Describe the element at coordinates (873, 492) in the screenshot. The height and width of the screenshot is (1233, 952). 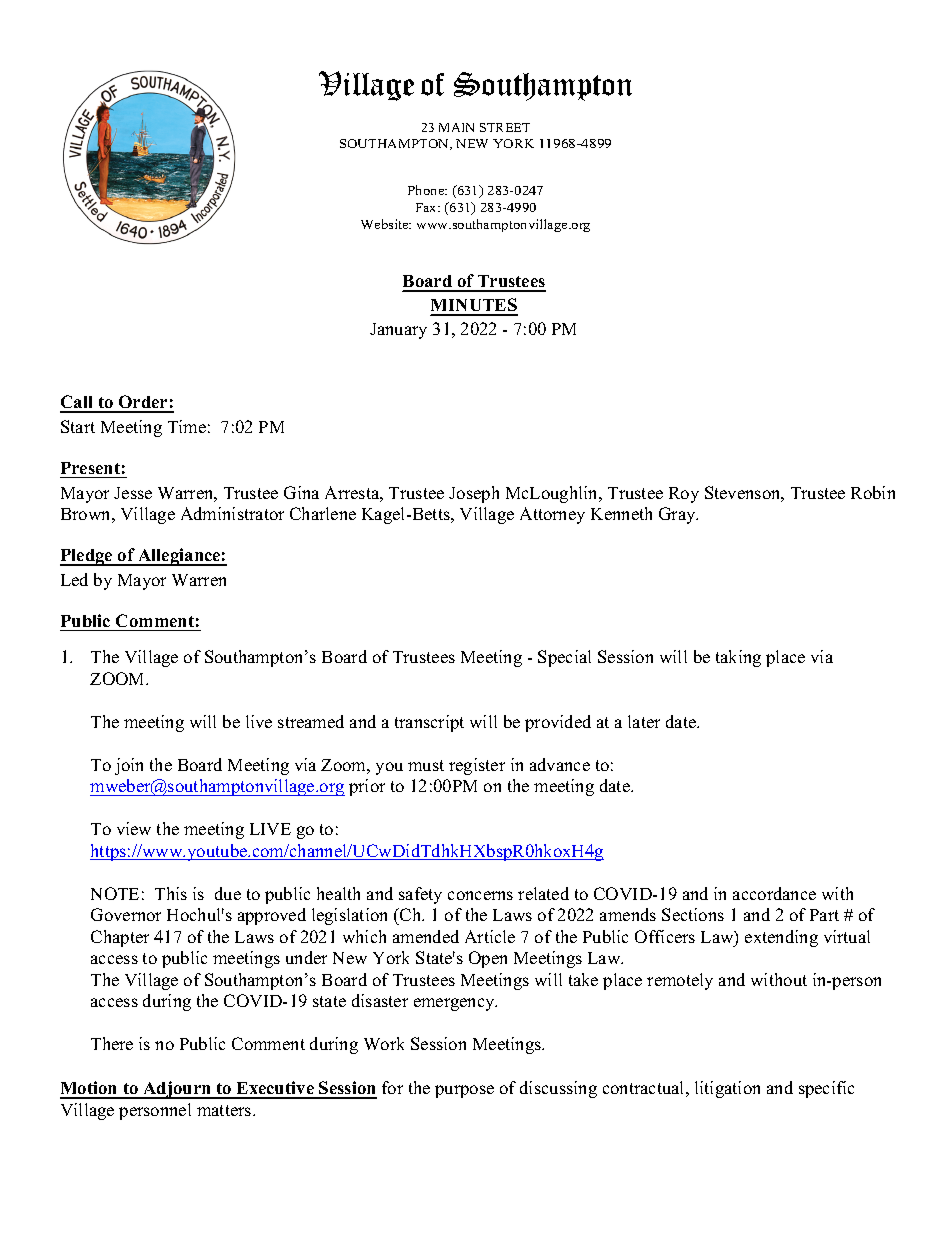
I see `Robin` at that location.
